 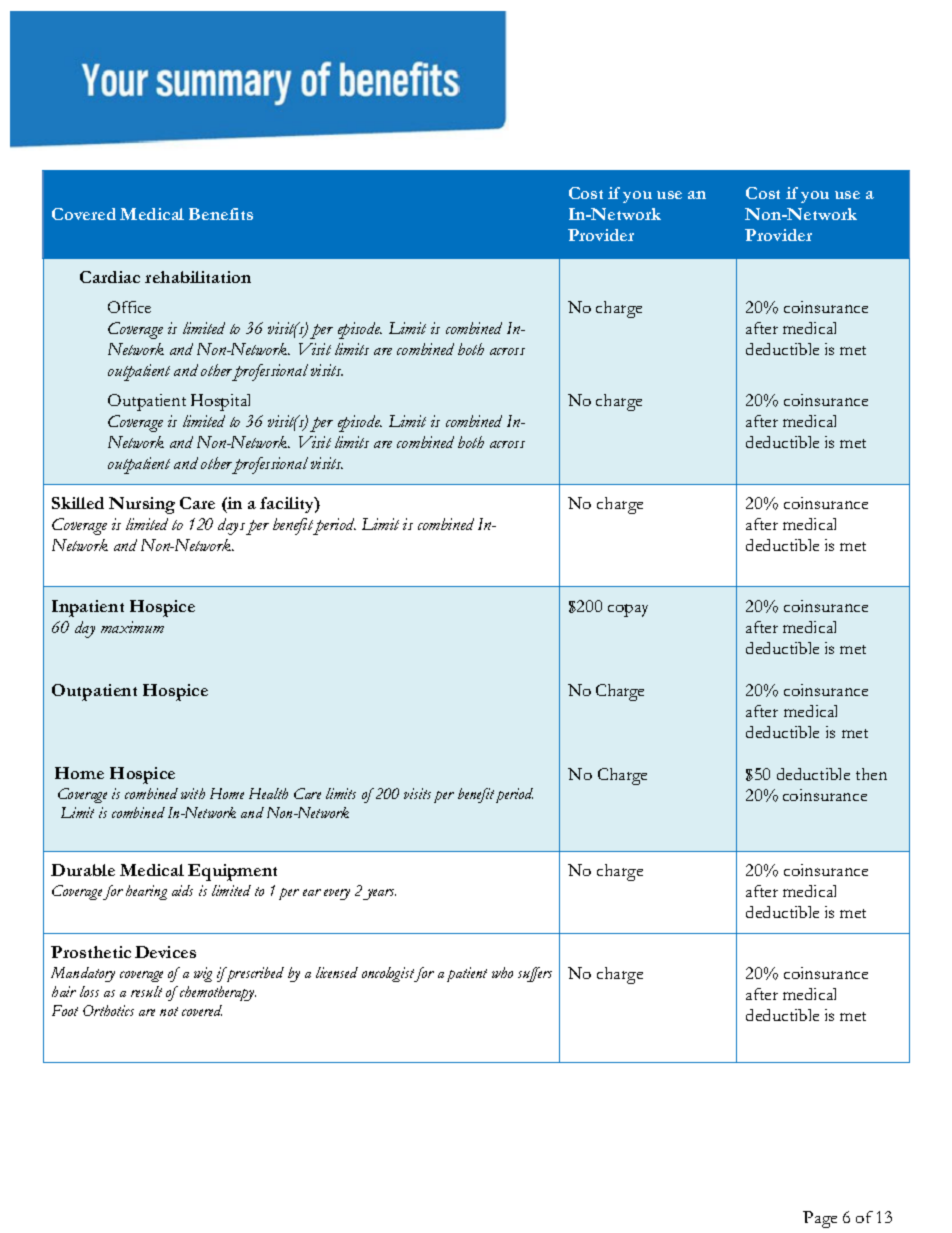 What do you see at coordinates (268, 793) in the screenshot?
I see `Health` at bounding box center [268, 793].
